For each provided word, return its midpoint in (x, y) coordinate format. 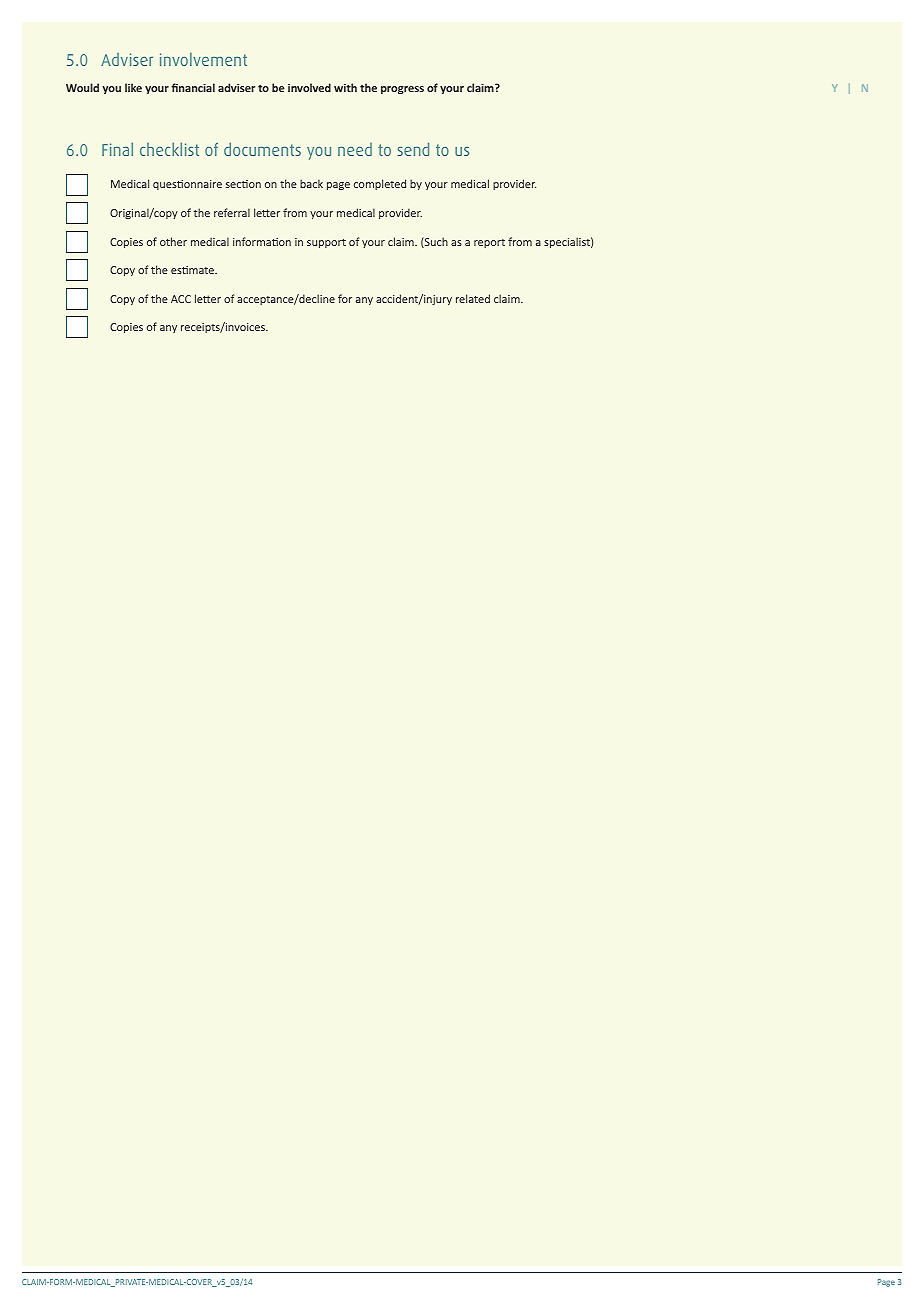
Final (117, 149)
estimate (194, 270)
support (326, 243)
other (173, 241)
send (413, 149)
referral (232, 212)
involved (309, 87)
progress (402, 90)
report (489, 243)
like (133, 87)
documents (262, 149)
